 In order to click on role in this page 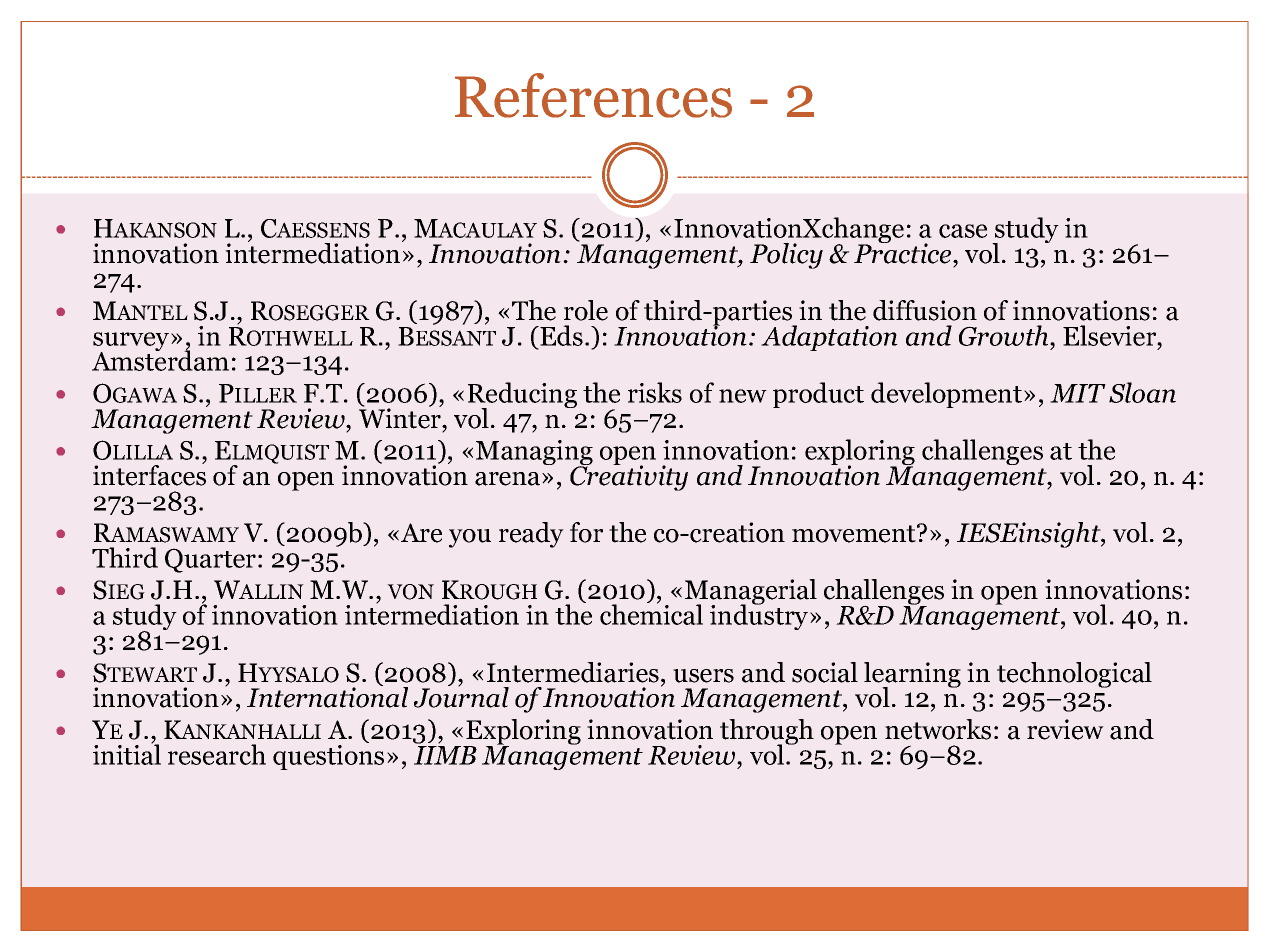, I will do `click(586, 310)`.
